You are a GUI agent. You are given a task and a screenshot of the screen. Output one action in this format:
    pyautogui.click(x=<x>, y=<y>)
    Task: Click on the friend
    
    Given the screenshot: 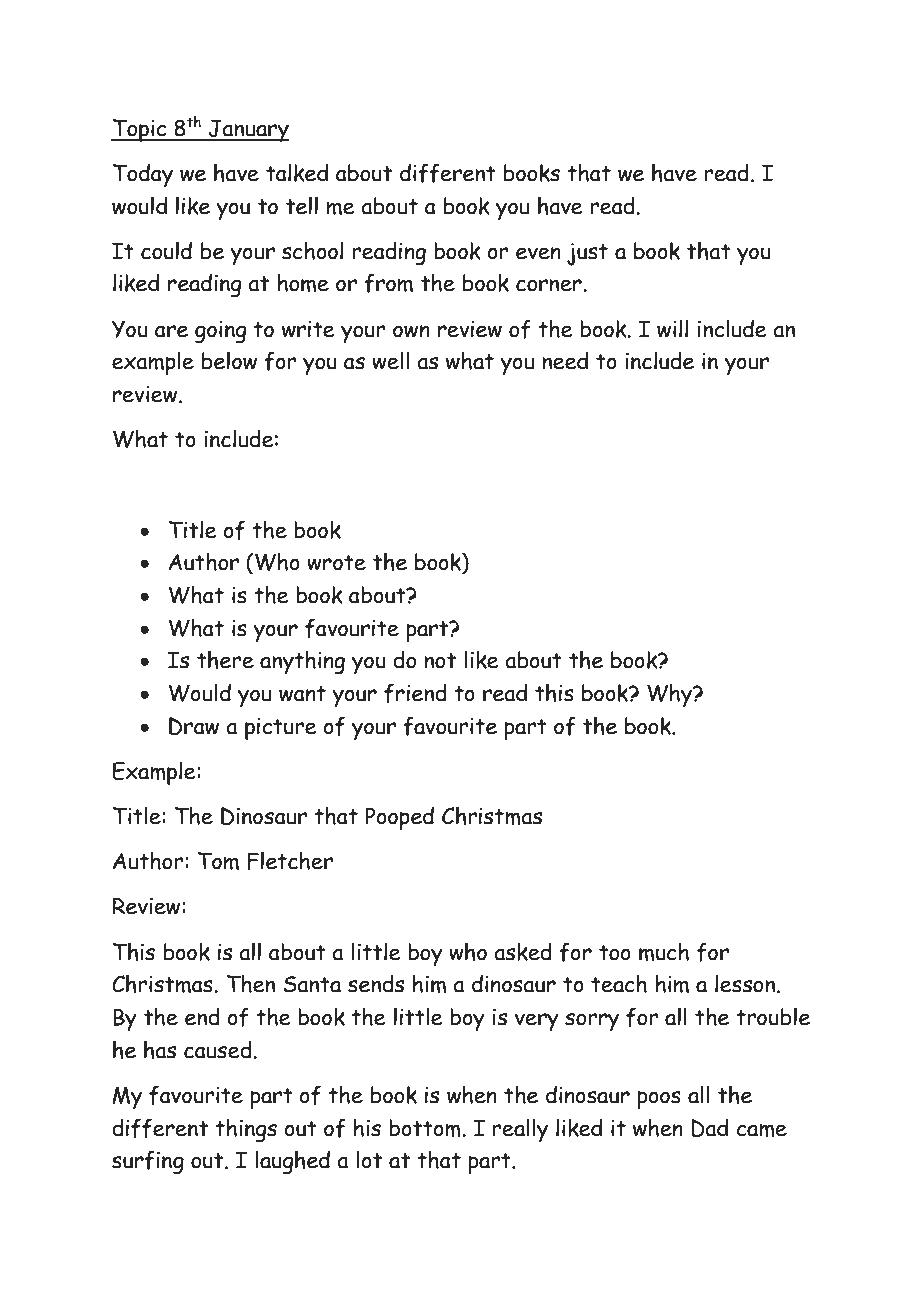 What is the action you would take?
    pyautogui.click(x=415, y=693)
